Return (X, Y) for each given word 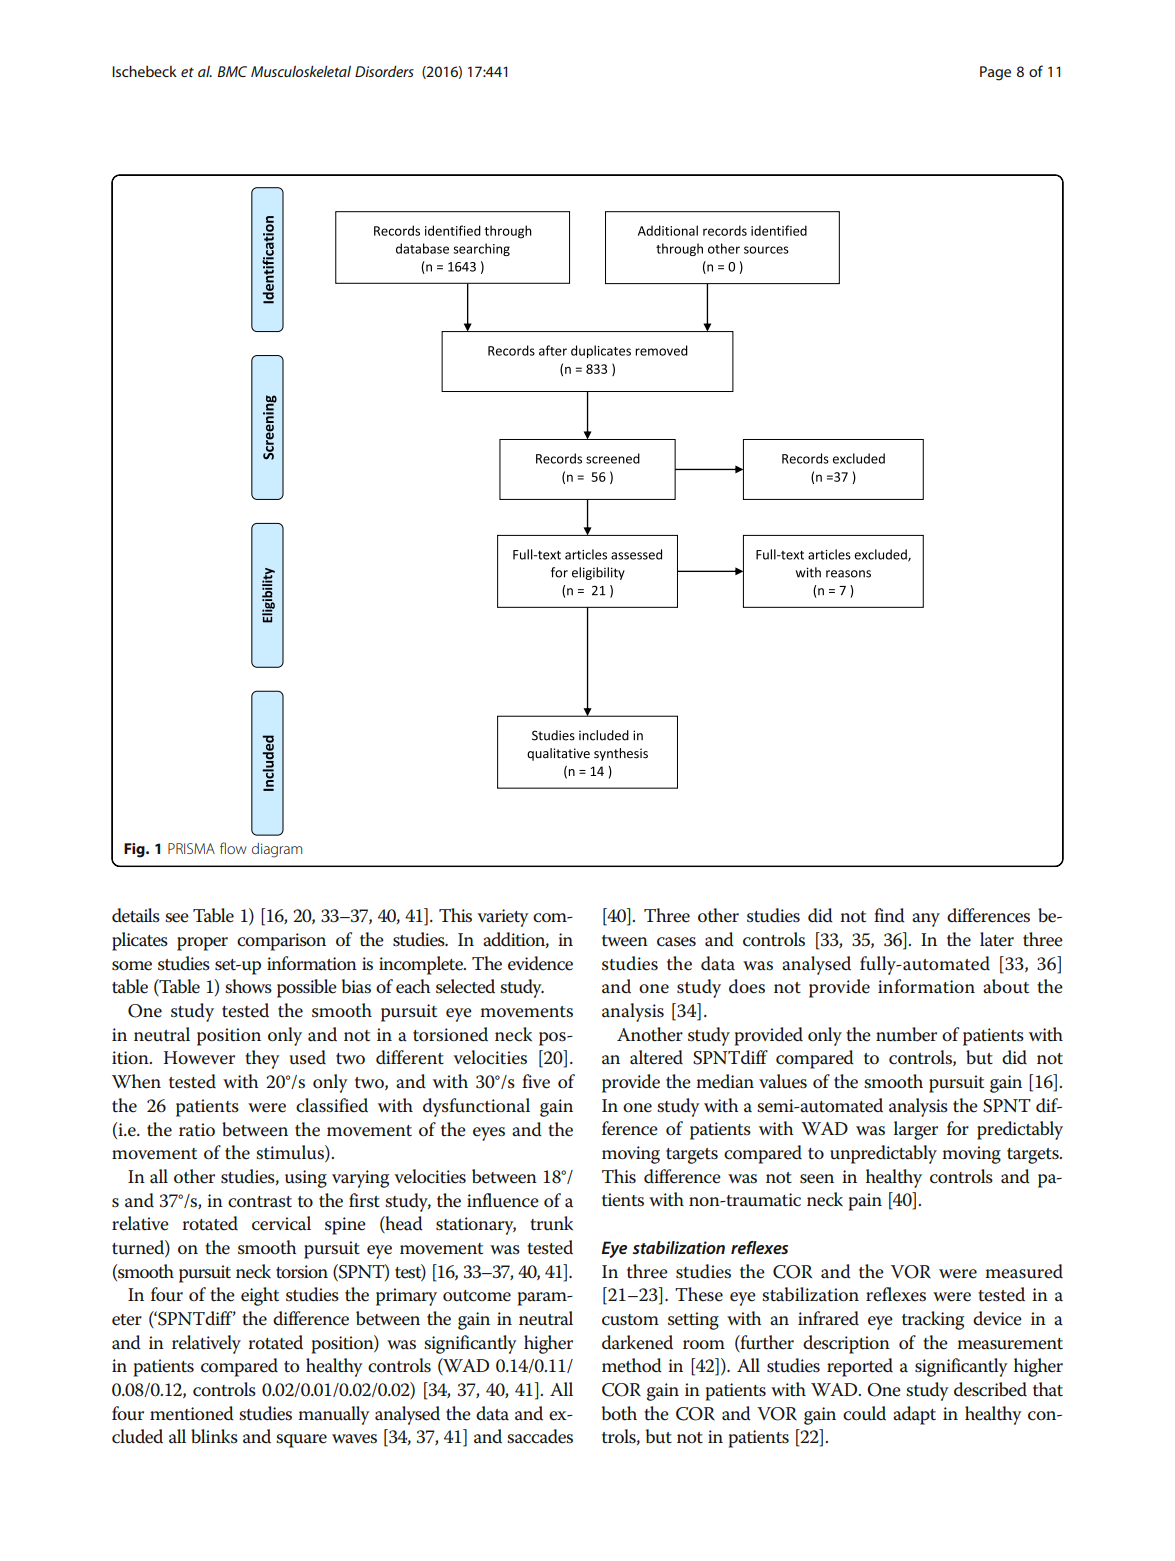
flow (233, 848)
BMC (232, 71)
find (889, 915)
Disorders (384, 71)
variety (503, 918)
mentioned (192, 1413)
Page (995, 73)
